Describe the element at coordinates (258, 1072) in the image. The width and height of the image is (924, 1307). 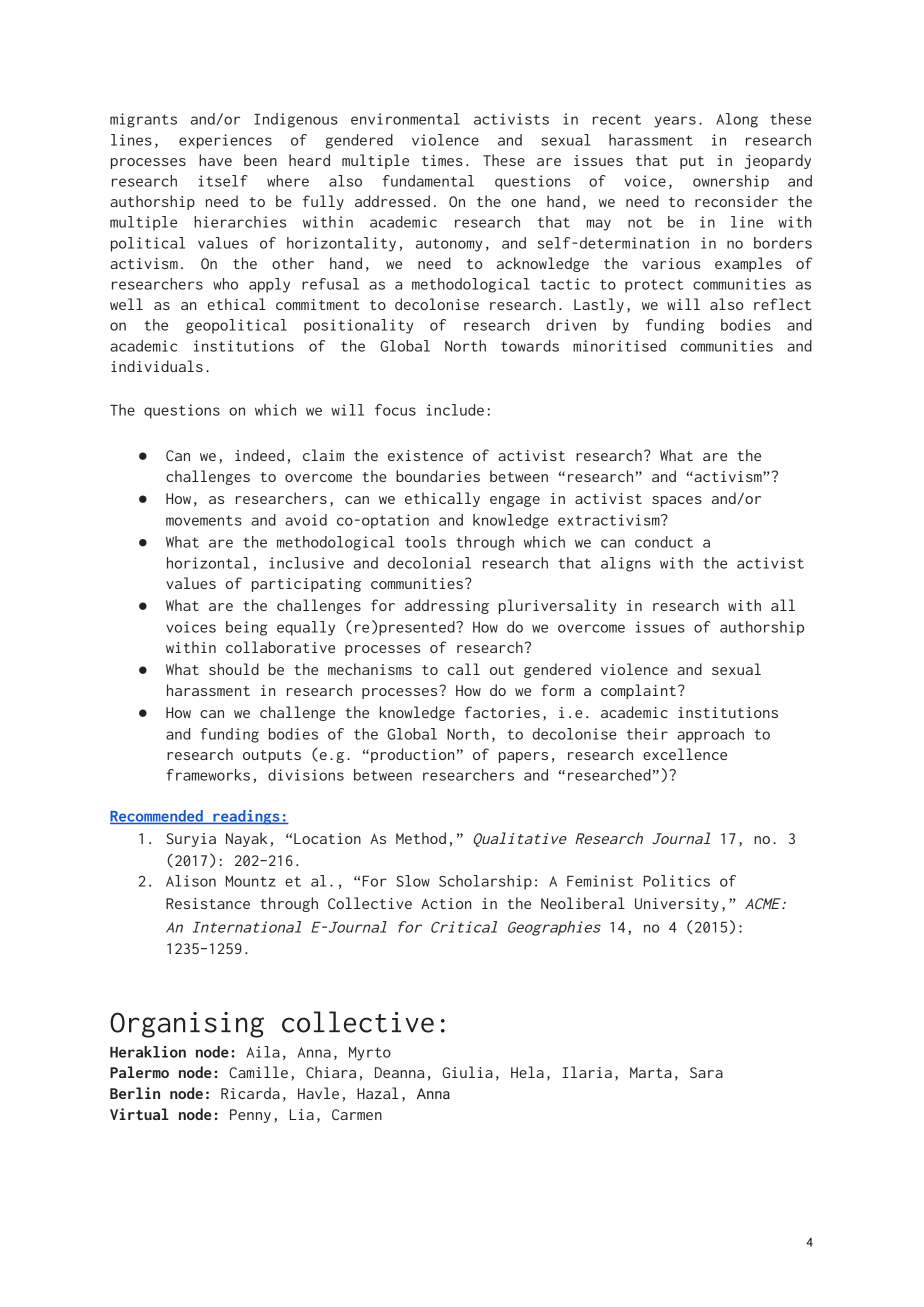
I see `Camille` at that location.
